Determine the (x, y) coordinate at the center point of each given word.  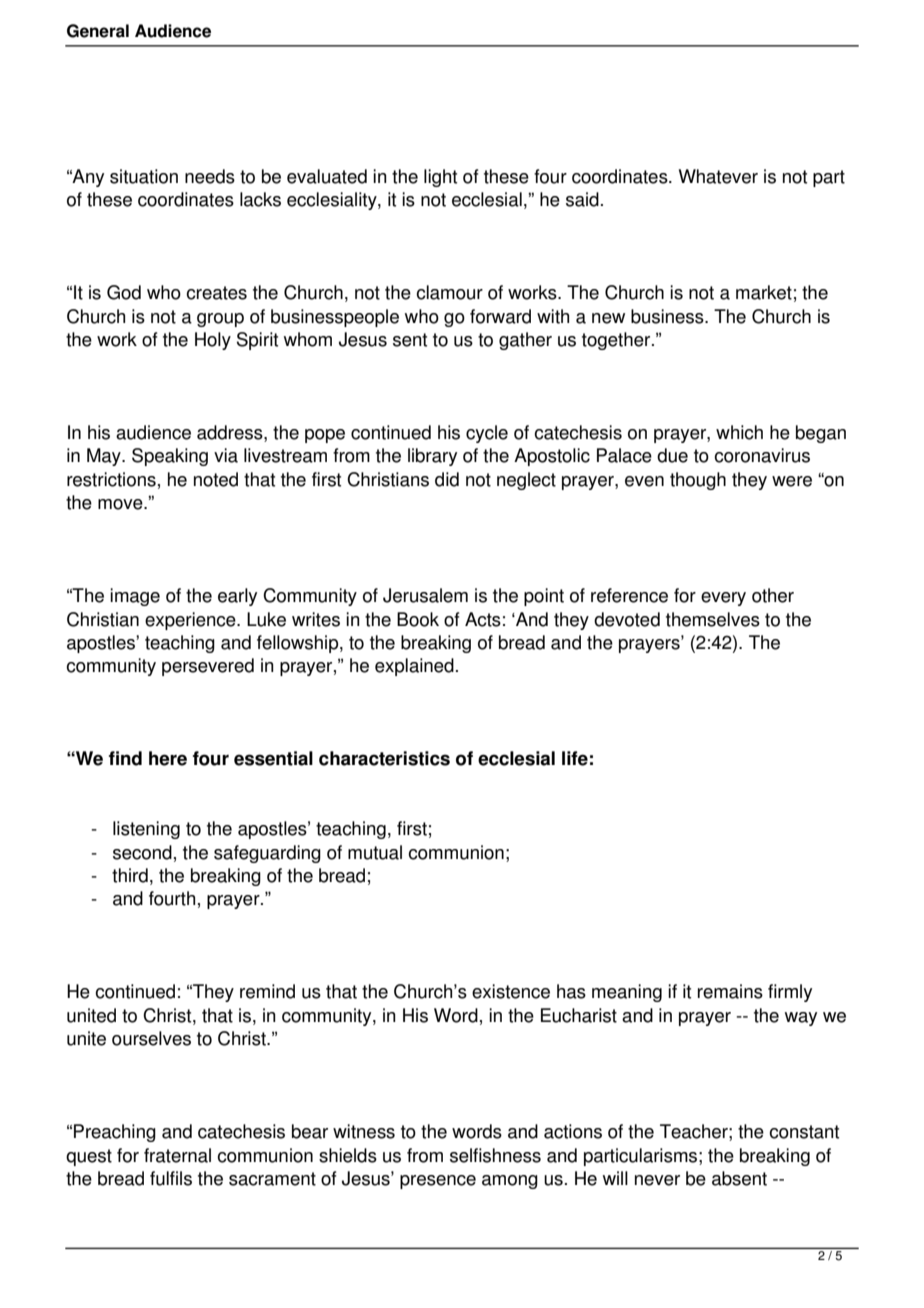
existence (511, 991)
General (98, 31)
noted (216, 479)
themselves (713, 619)
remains (730, 991)
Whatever (718, 176)
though (698, 481)
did (447, 479)
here (168, 758)
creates (216, 293)
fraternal (177, 1155)
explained (414, 667)
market (764, 292)
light (440, 178)
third (130, 875)
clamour (449, 292)
